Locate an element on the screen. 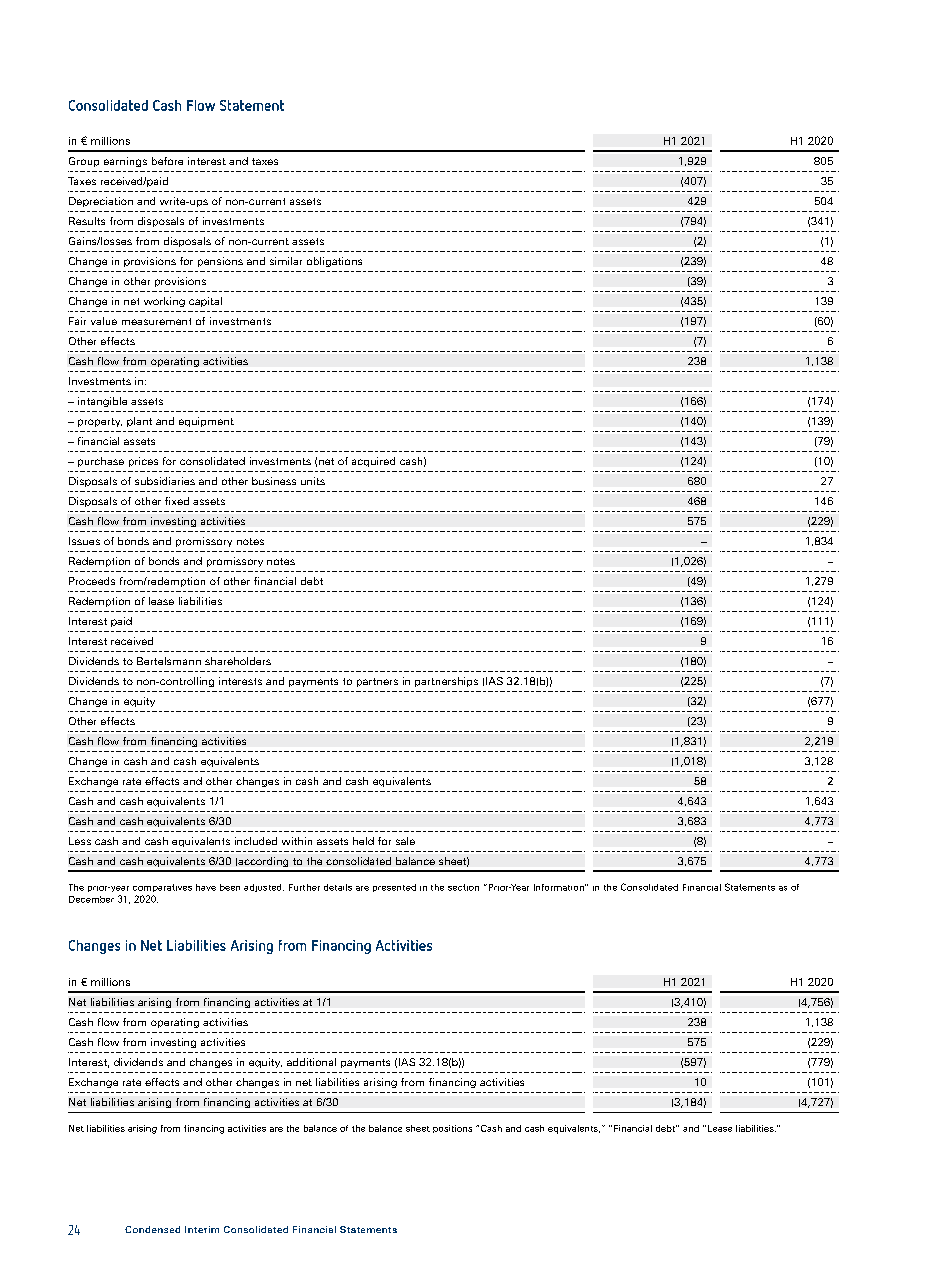 This screenshot has width=952, height=1270. positions is located at coordinates (452, 1129).
